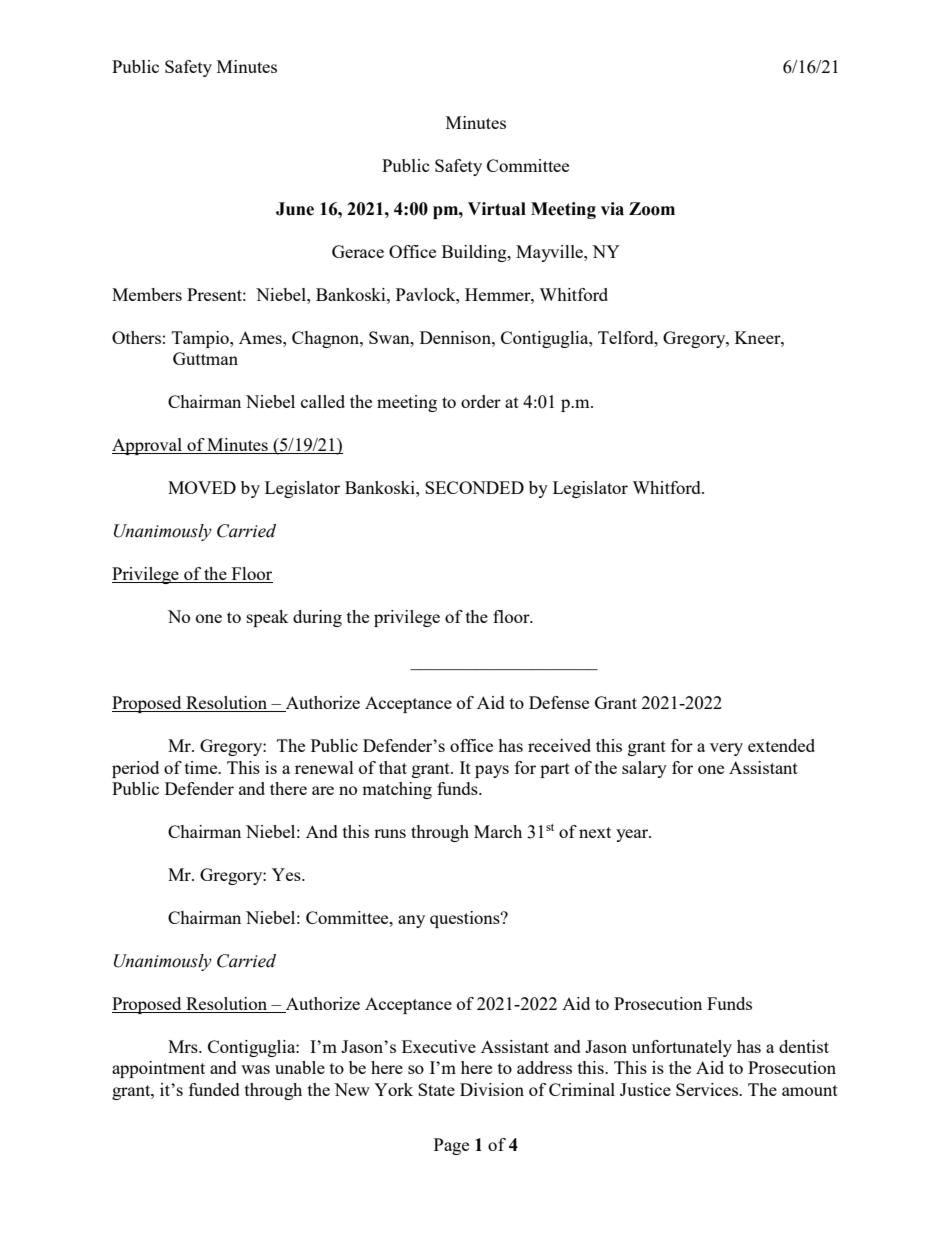  I want to click on MOVED, so click(202, 487).
